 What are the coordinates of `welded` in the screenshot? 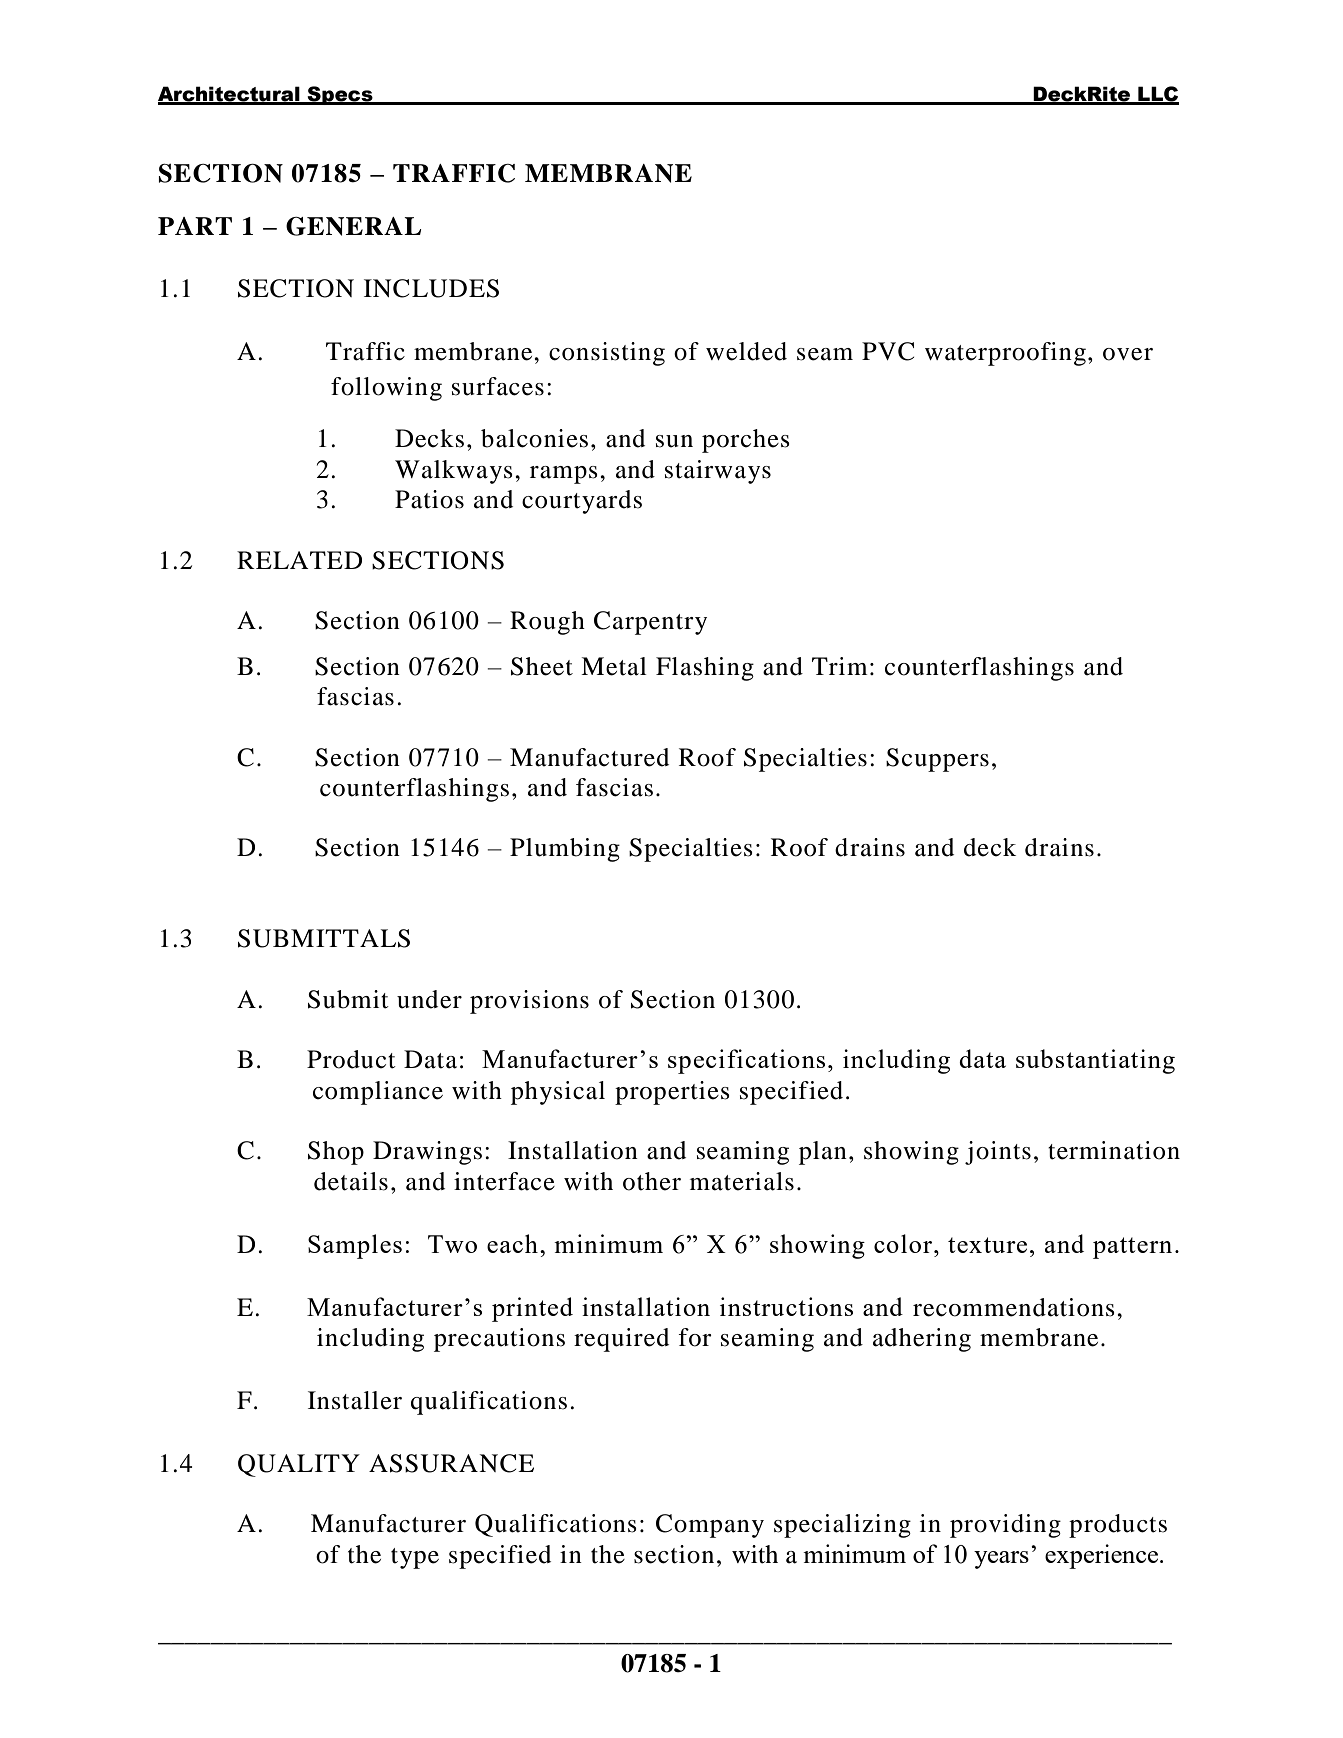 It's located at (746, 351).
